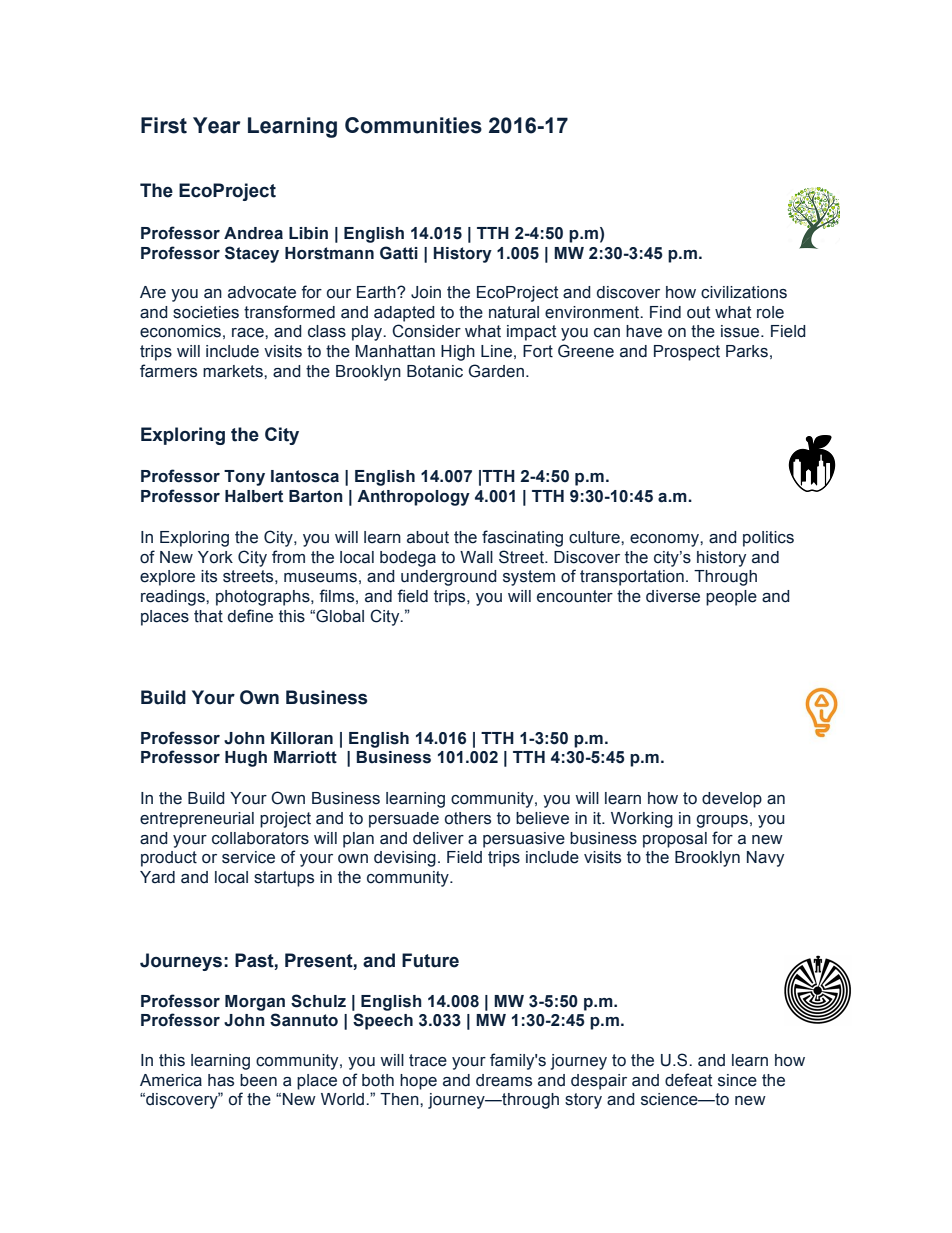 The width and height of the image is (952, 1233). Describe the element at coordinates (221, 1080) in the image. I see `has` at that location.
